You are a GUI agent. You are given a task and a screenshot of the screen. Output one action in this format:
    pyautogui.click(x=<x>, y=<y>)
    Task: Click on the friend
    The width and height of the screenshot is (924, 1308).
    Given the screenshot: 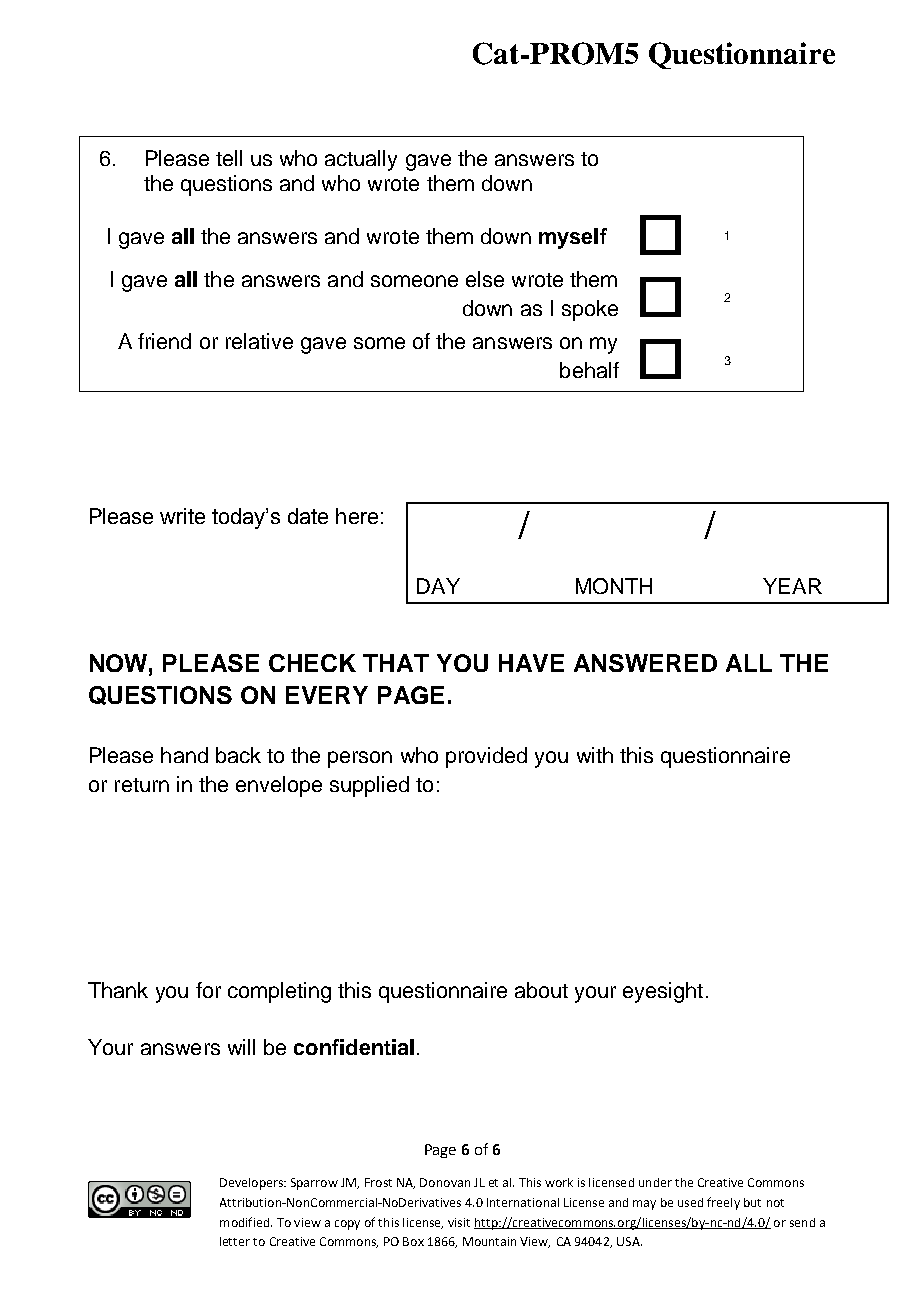 What is the action you would take?
    pyautogui.click(x=164, y=341)
